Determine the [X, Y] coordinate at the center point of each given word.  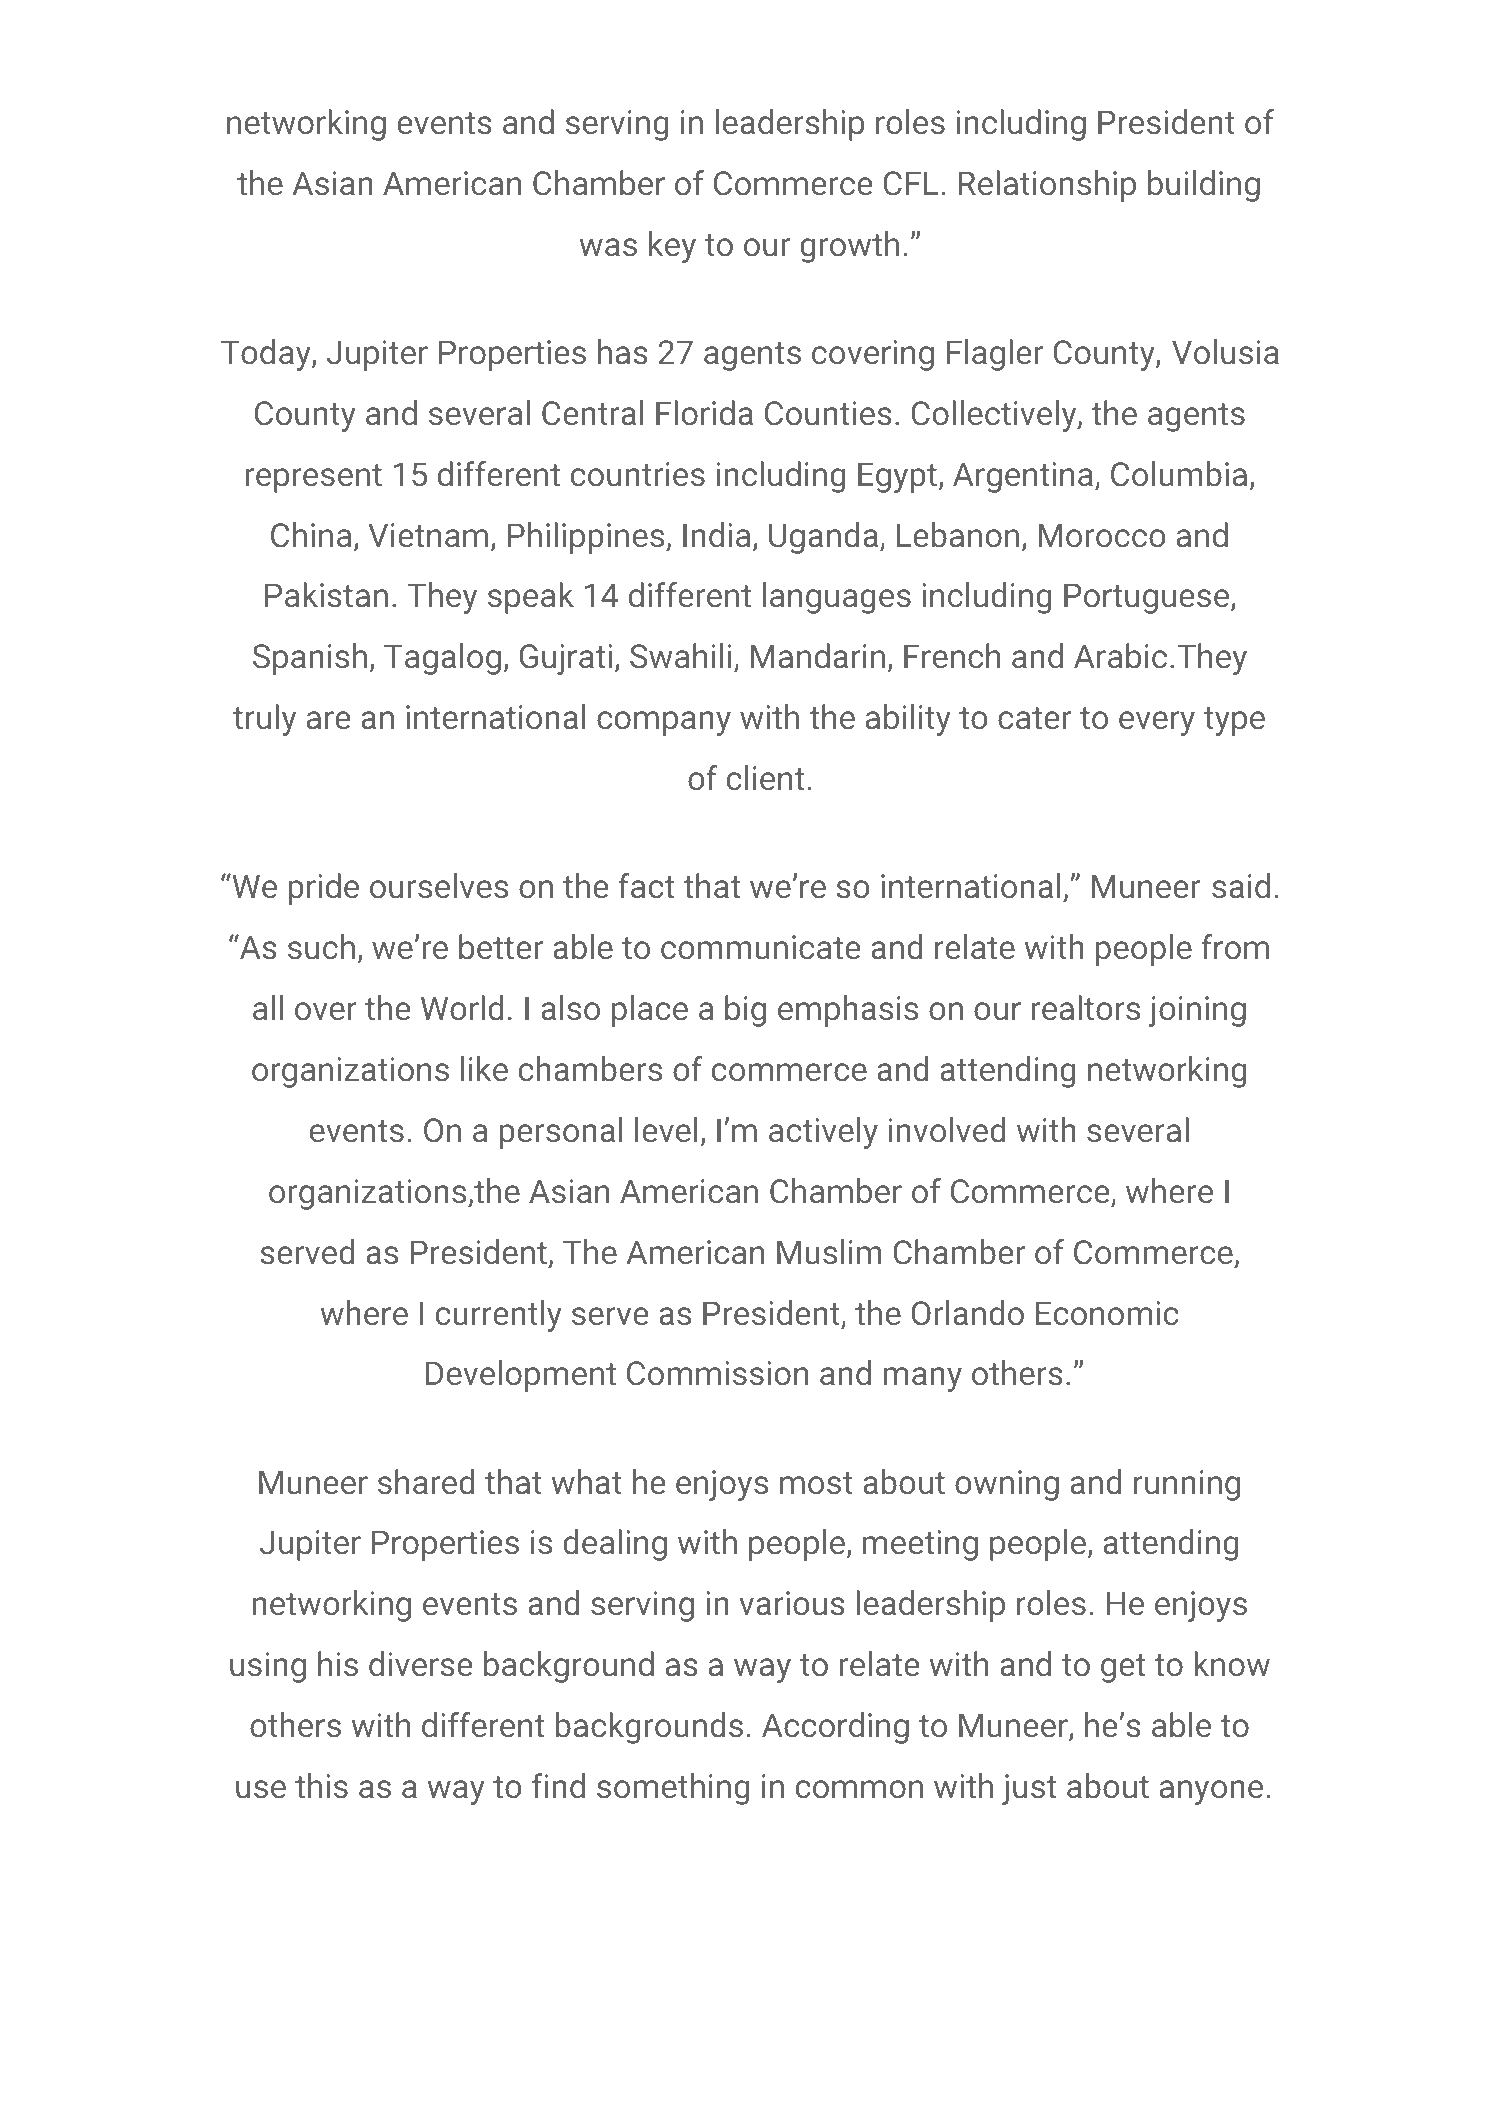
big [745, 1011]
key [672, 247]
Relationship [1047, 186]
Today [267, 355]
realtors [1086, 1007]
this [321, 1785]
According [835, 1728]
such [321, 946]
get [1123, 1668]
